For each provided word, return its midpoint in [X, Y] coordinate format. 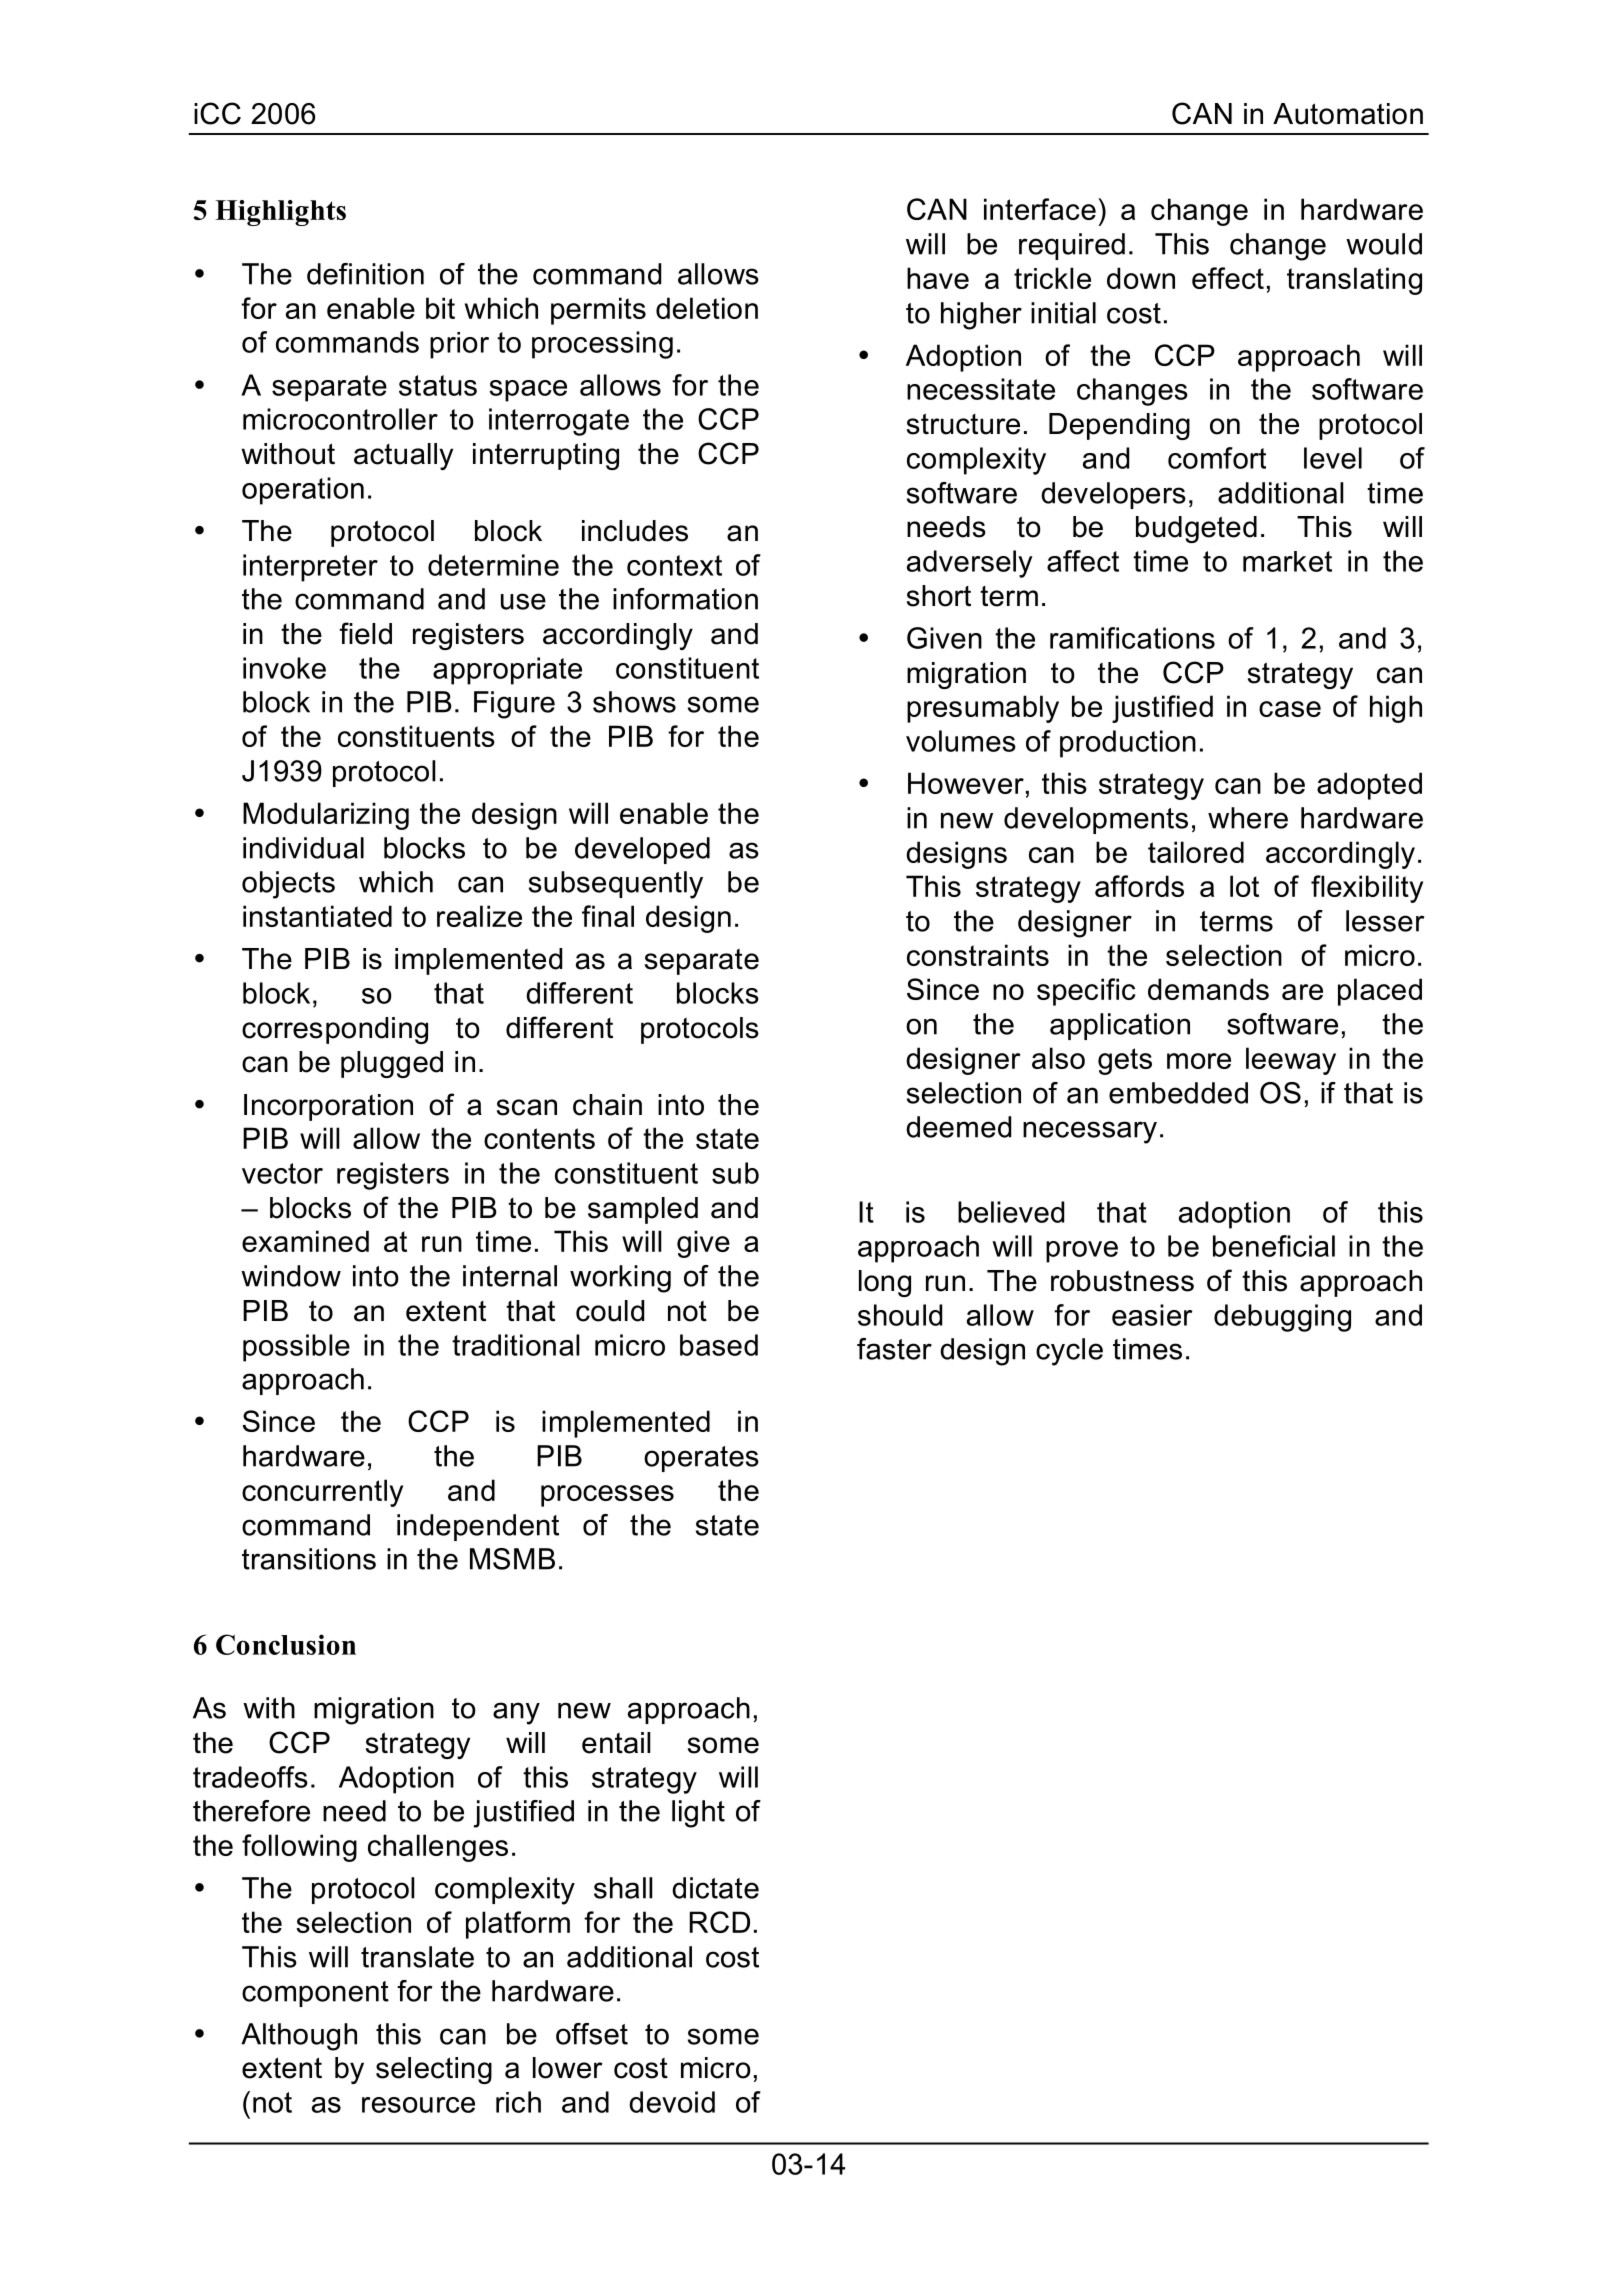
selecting [434, 2070]
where [1248, 818]
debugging [1282, 1318]
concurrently [322, 1493]
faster [894, 1349]
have [938, 278]
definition [365, 274]
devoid [672, 2102]
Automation [1348, 114]
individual [303, 848]
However [966, 783]
